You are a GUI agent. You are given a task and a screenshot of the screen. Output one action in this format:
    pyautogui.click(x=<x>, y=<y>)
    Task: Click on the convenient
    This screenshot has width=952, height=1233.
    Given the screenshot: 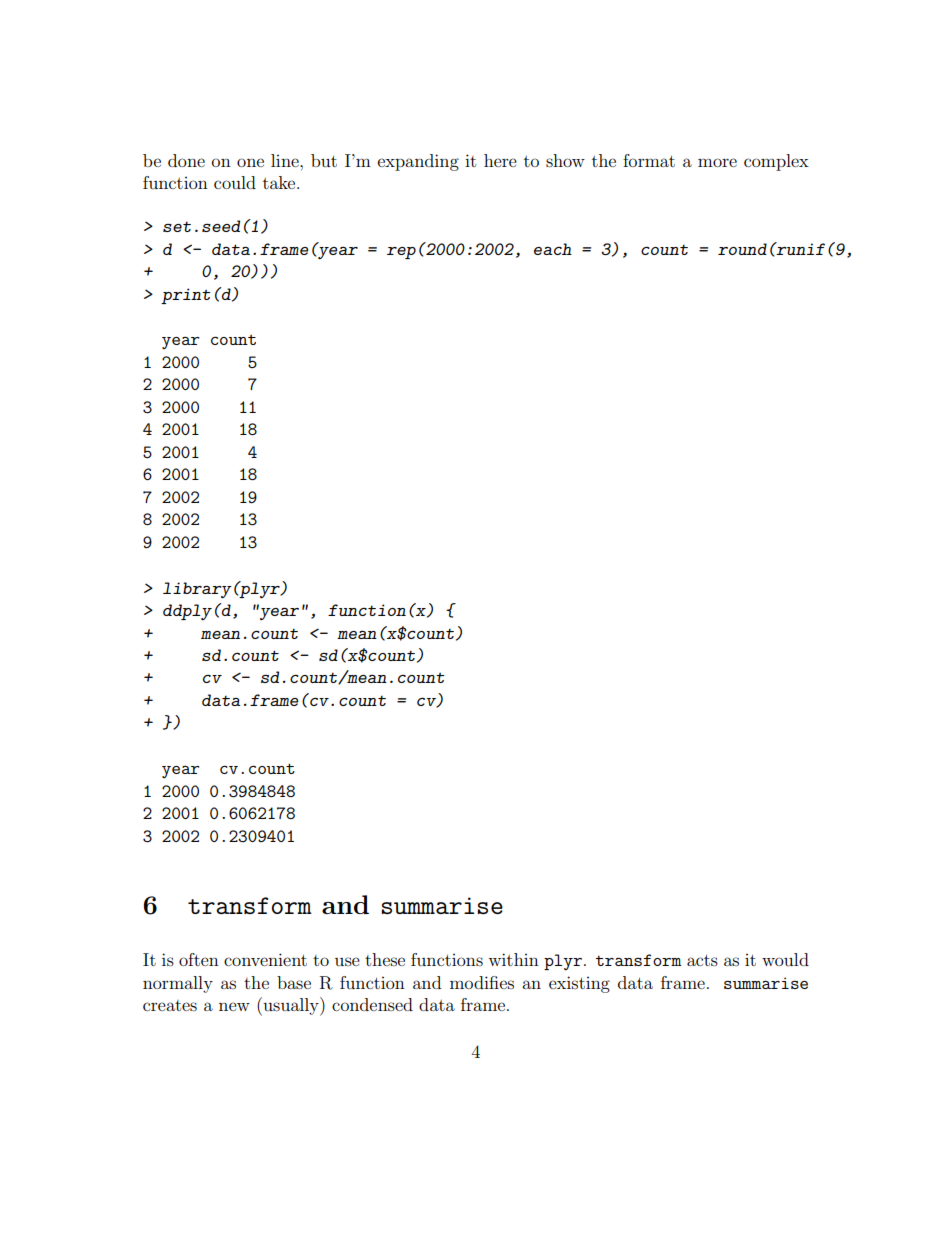 What is the action you would take?
    pyautogui.click(x=265, y=959)
